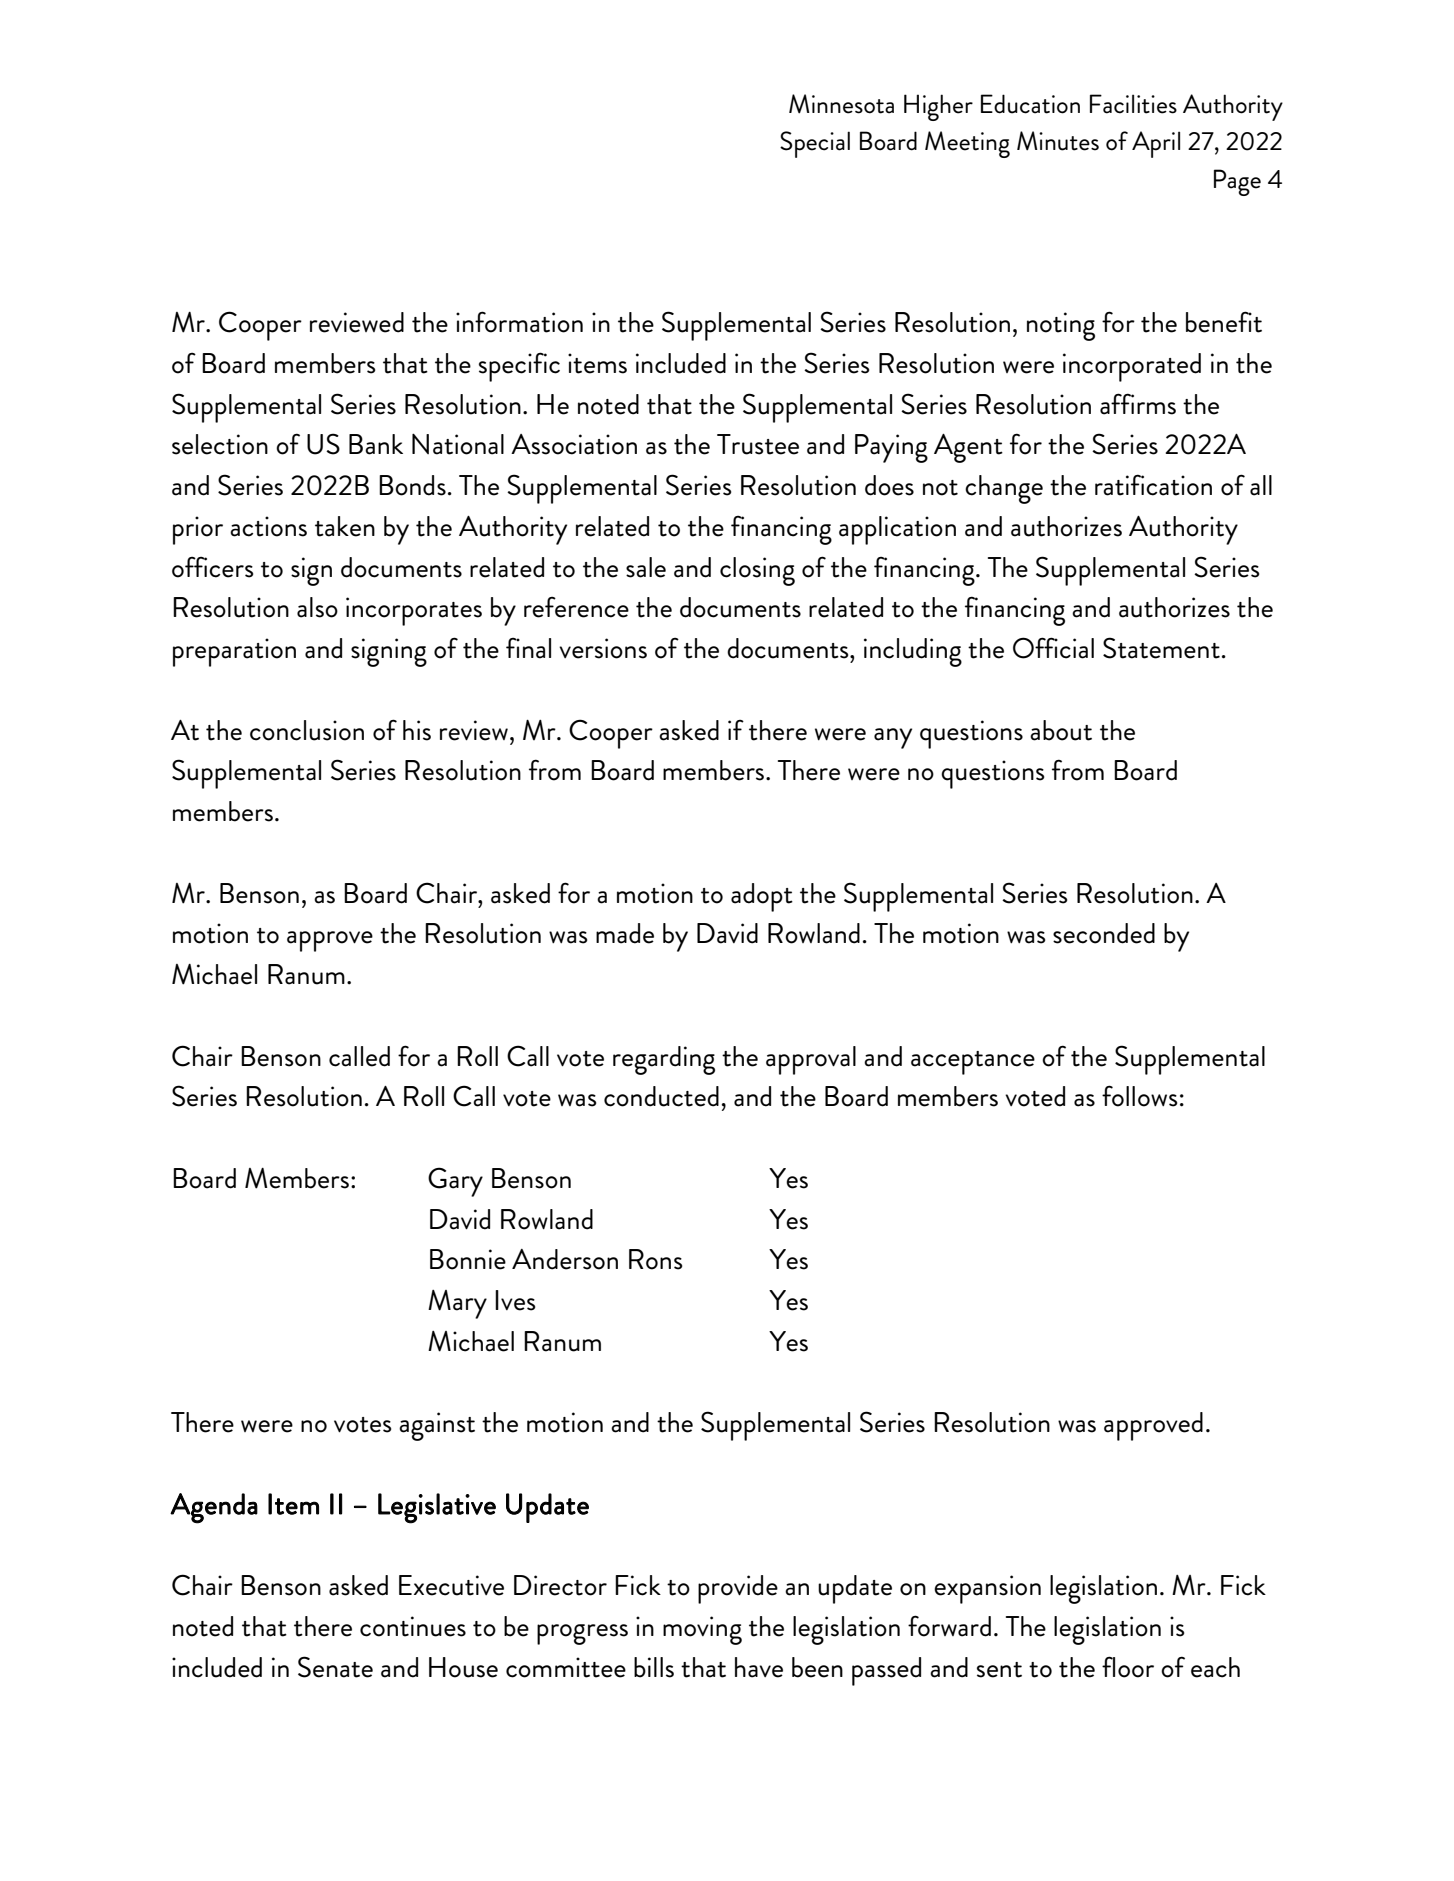 This page has width=1454, height=1881. I want to click on Special, so click(815, 144).
